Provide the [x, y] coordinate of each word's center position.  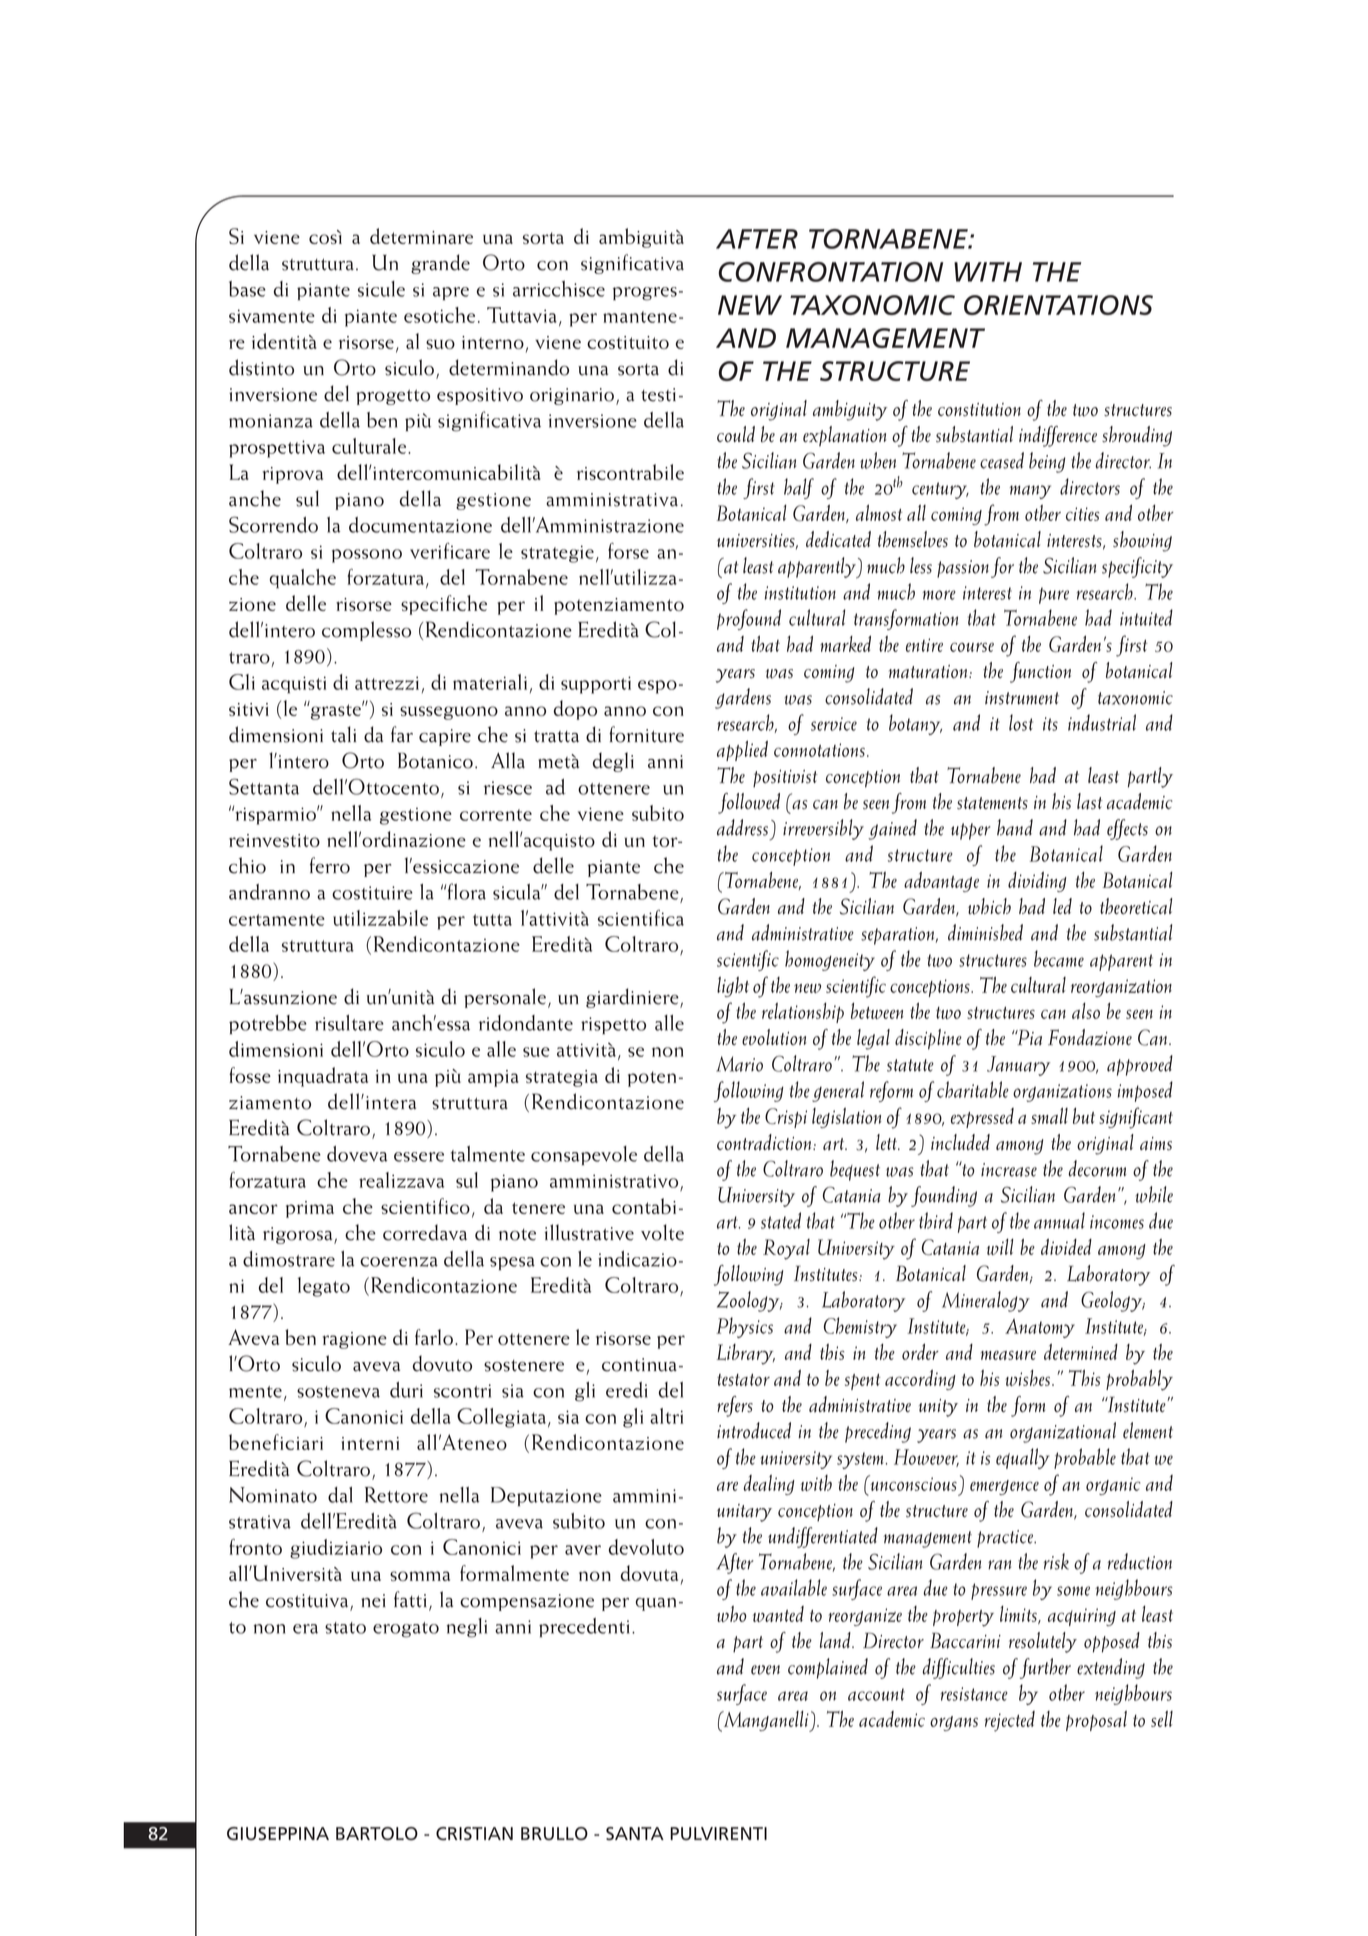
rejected [1010, 1721]
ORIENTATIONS [1058, 305]
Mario [739, 1064]
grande [440, 264]
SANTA [635, 1833]
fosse [250, 1075]
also [1086, 1011]
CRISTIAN [474, 1834]
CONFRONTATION [831, 272]
